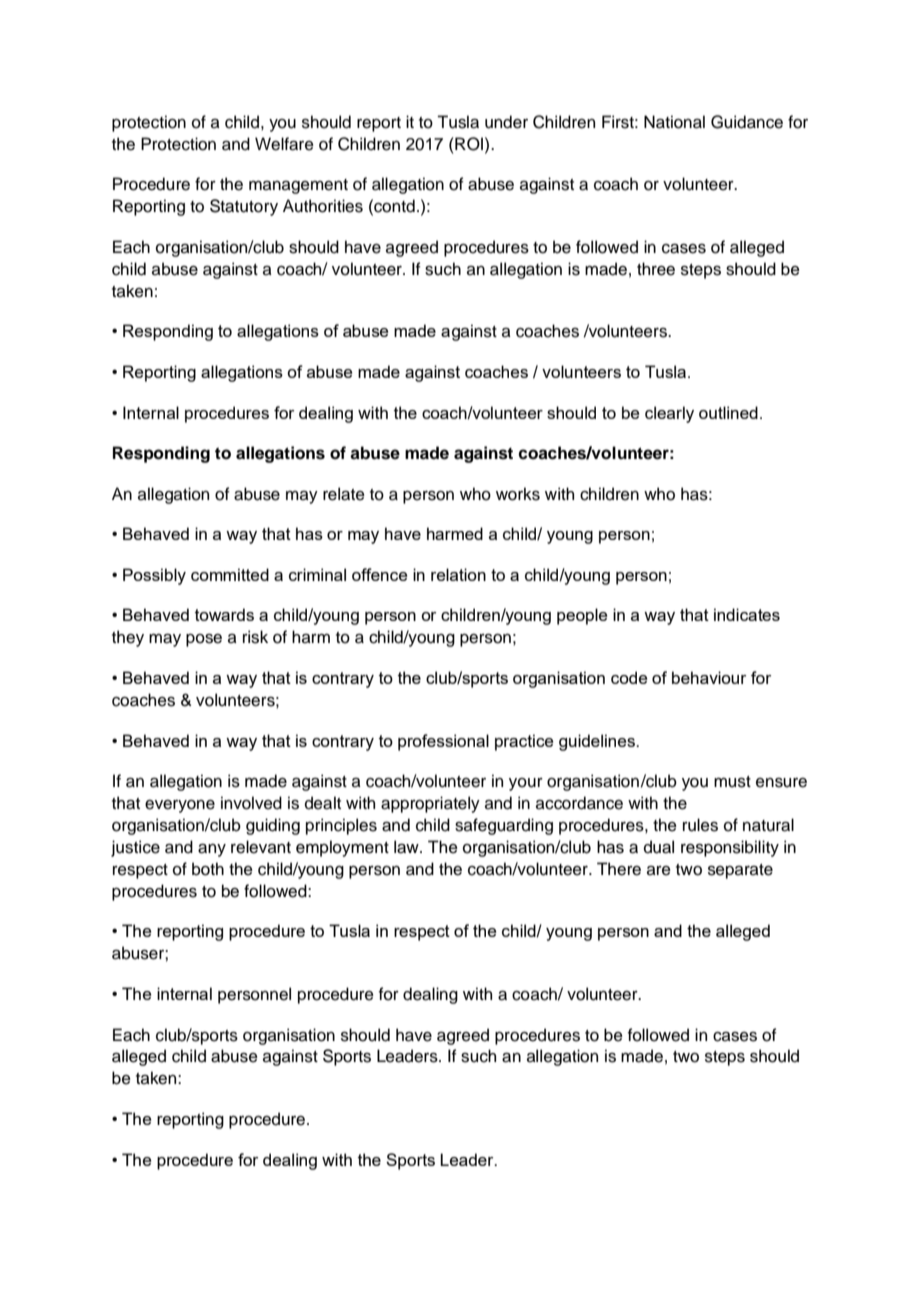  Describe the element at coordinates (506, 122) in the document. I see `under` at that location.
